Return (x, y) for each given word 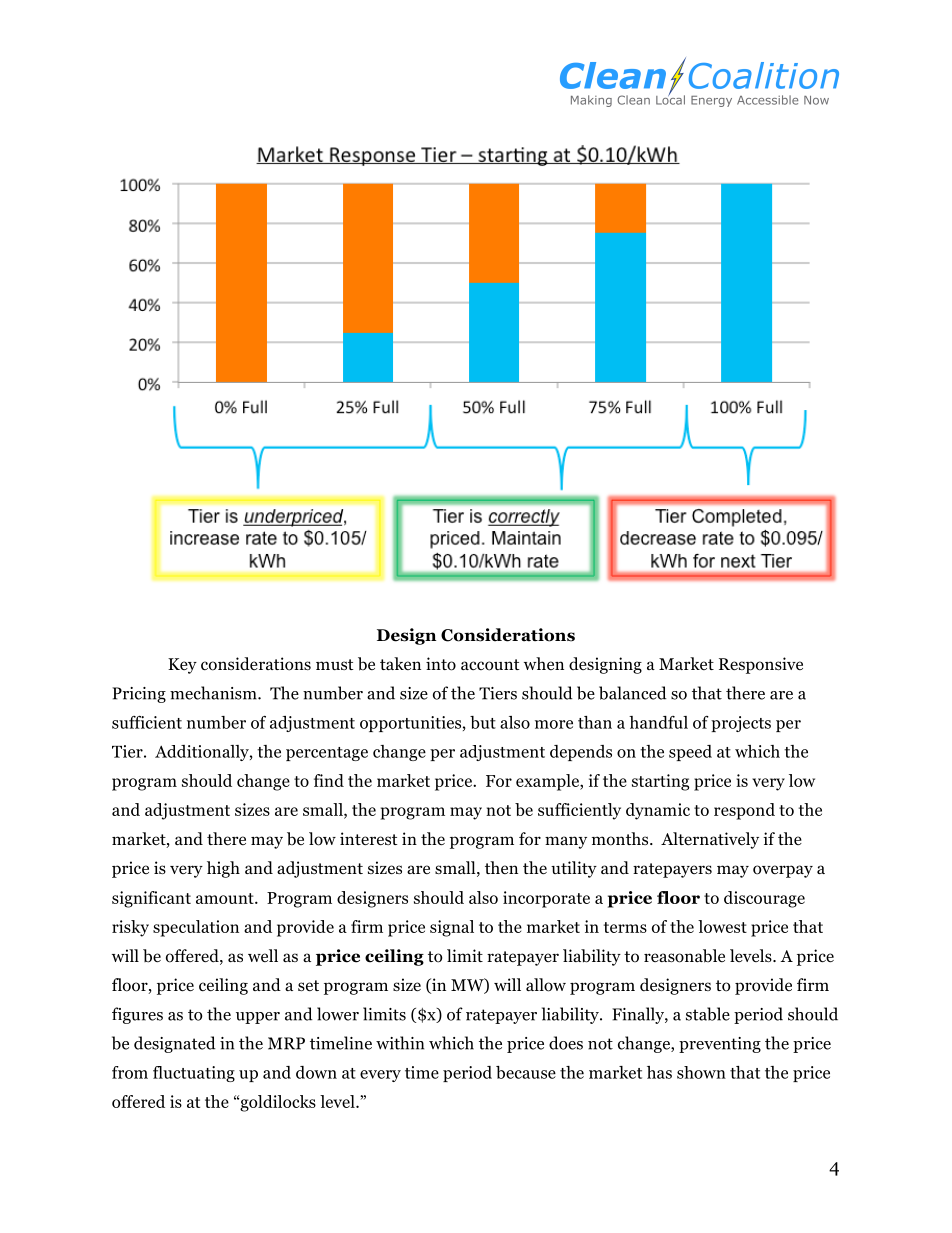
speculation (196, 928)
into (441, 664)
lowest (722, 926)
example (548, 782)
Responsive (761, 665)
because (526, 1072)
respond (744, 811)
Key (182, 666)
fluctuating (194, 1074)
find (329, 780)
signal (452, 928)
